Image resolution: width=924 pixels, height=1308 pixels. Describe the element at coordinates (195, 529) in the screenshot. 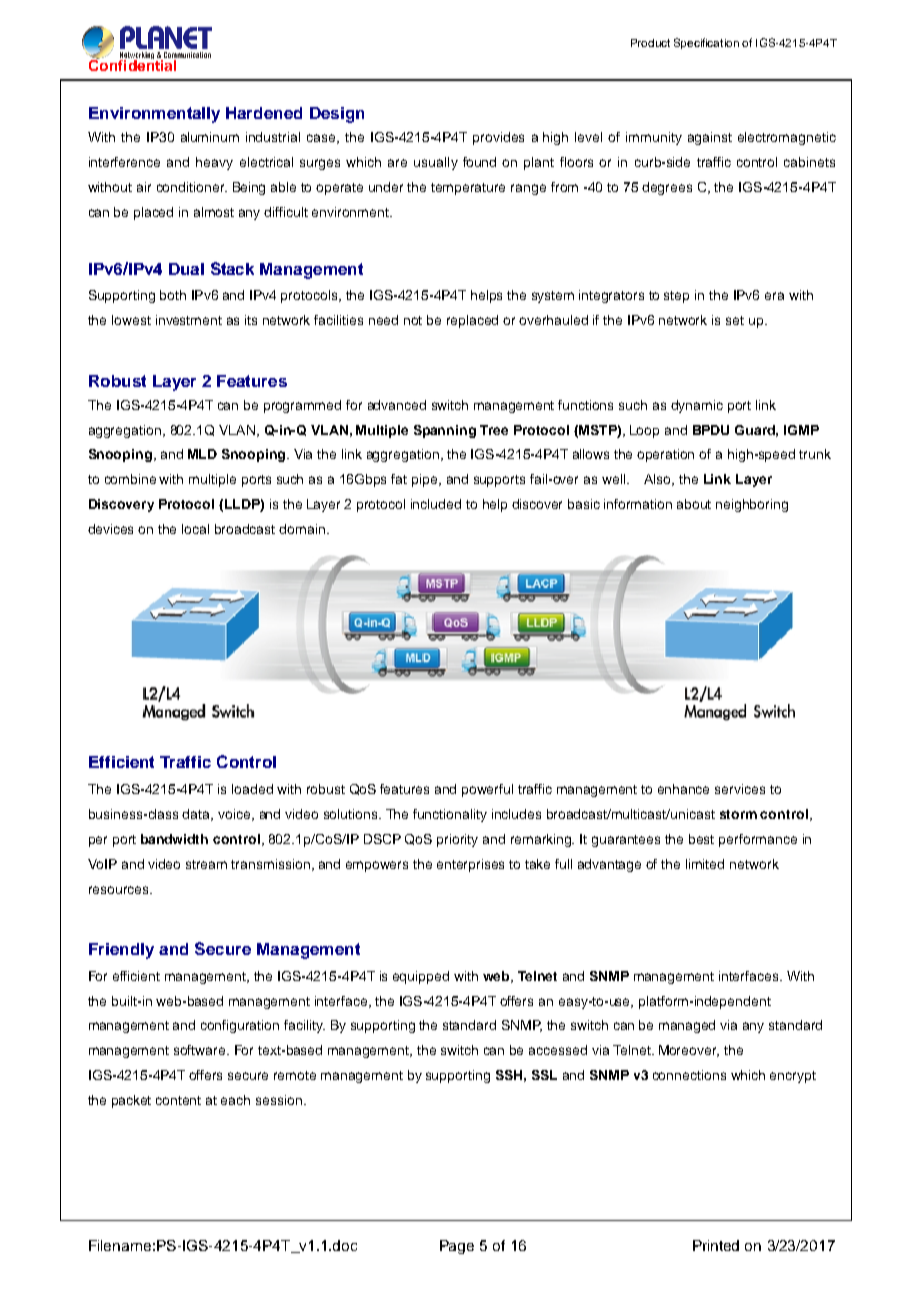

I see `local` at that location.
